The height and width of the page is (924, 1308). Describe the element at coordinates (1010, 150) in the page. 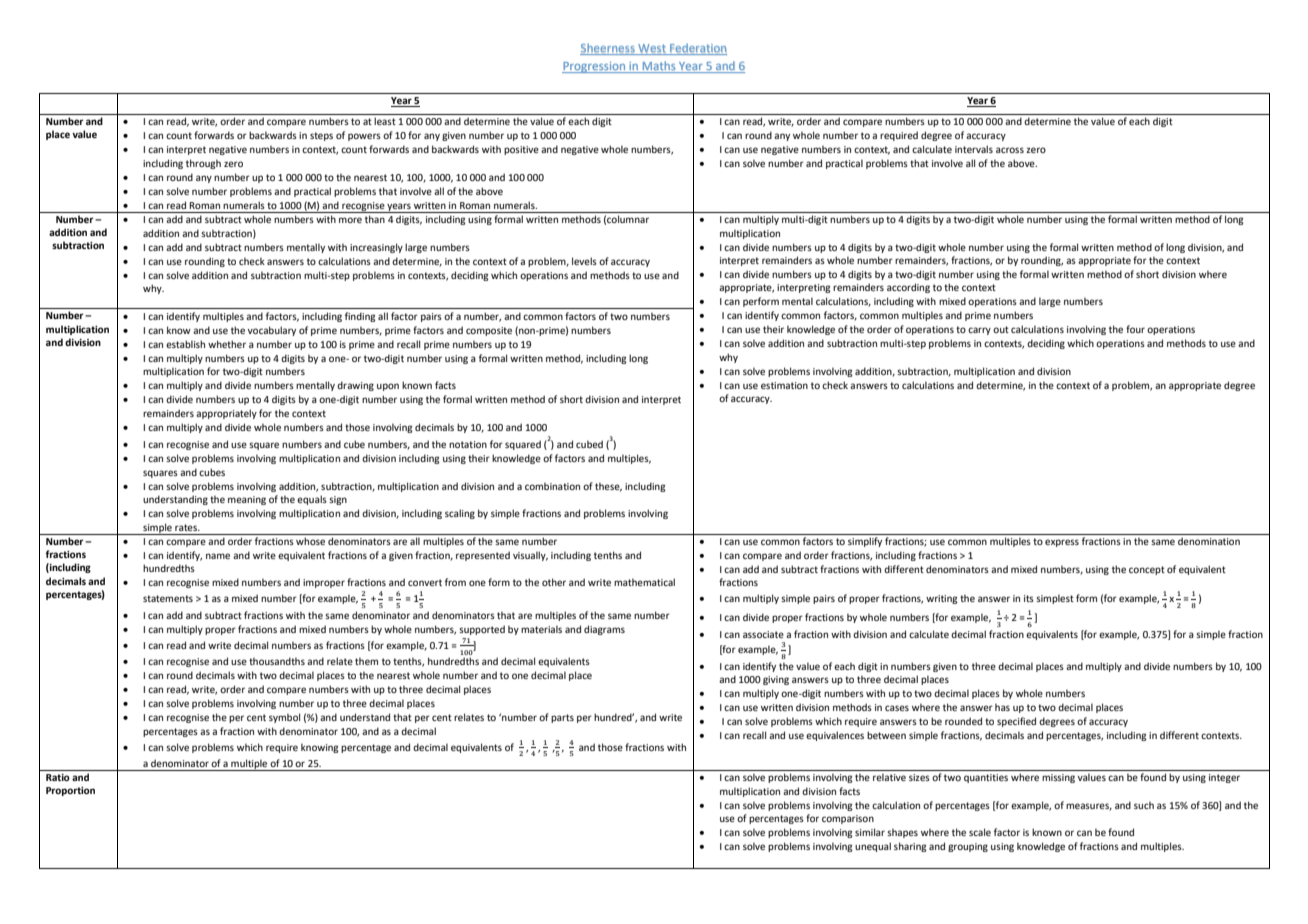

I see `across` at that location.
